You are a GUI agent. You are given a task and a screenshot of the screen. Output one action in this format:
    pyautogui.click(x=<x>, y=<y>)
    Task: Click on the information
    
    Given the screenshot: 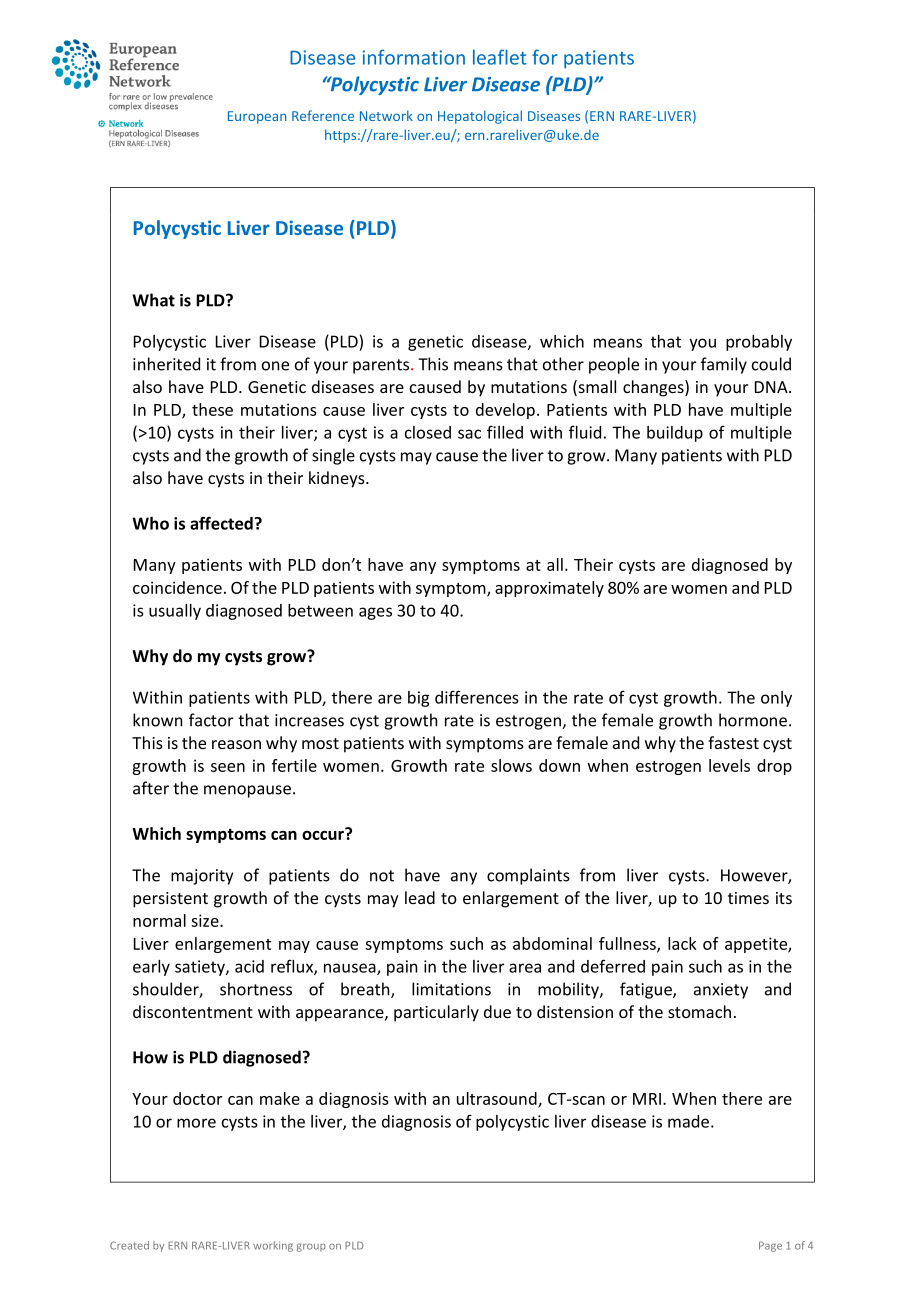 What is the action you would take?
    pyautogui.click(x=413, y=57)
